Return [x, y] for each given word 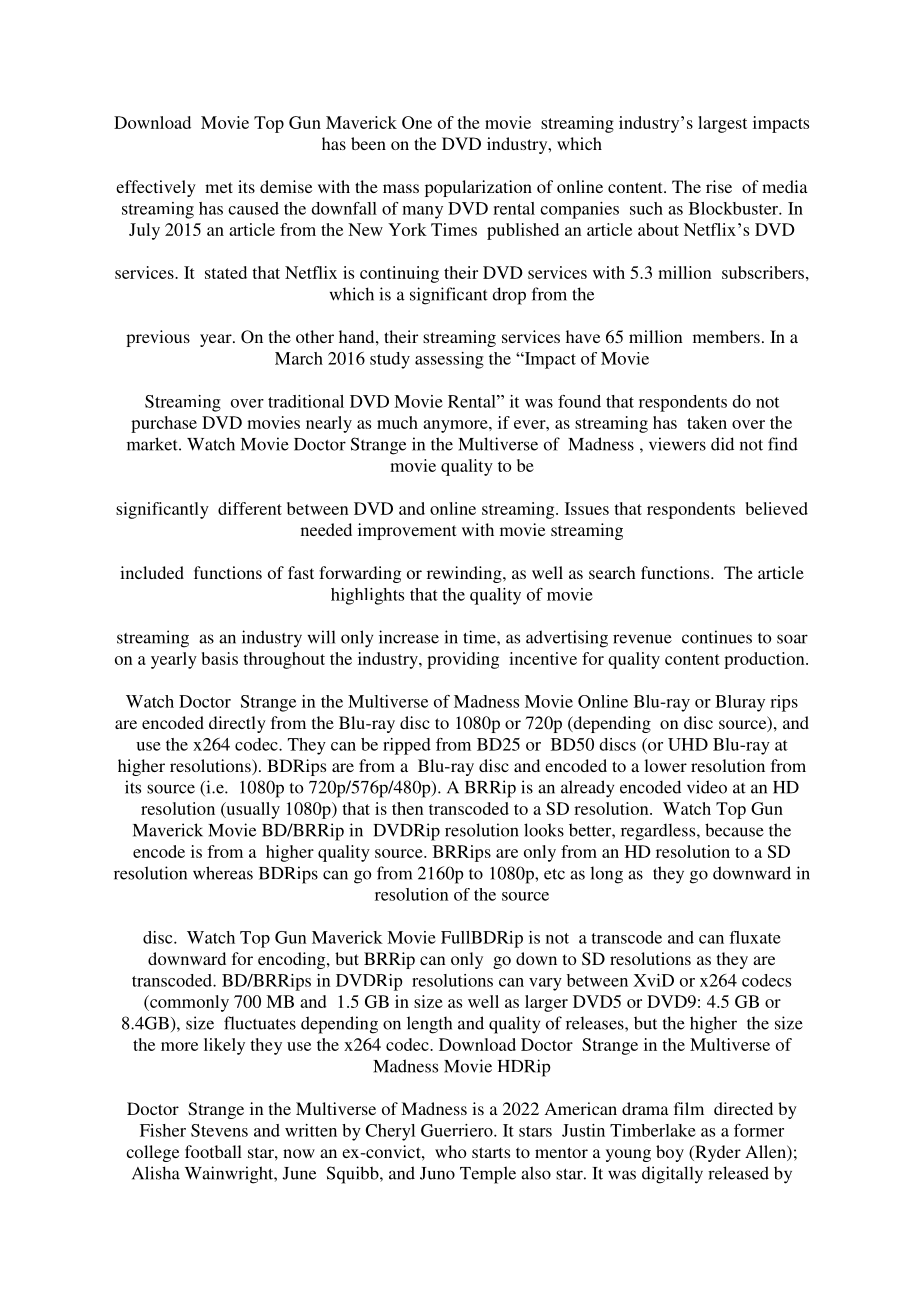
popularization [478, 188]
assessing [449, 360]
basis [220, 658]
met [219, 187]
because [734, 830]
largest [722, 124]
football [213, 1151]
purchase [164, 424]
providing [463, 660]
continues [717, 637]
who [451, 1151]
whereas [223, 873]
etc [554, 874]
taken [707, 422]
